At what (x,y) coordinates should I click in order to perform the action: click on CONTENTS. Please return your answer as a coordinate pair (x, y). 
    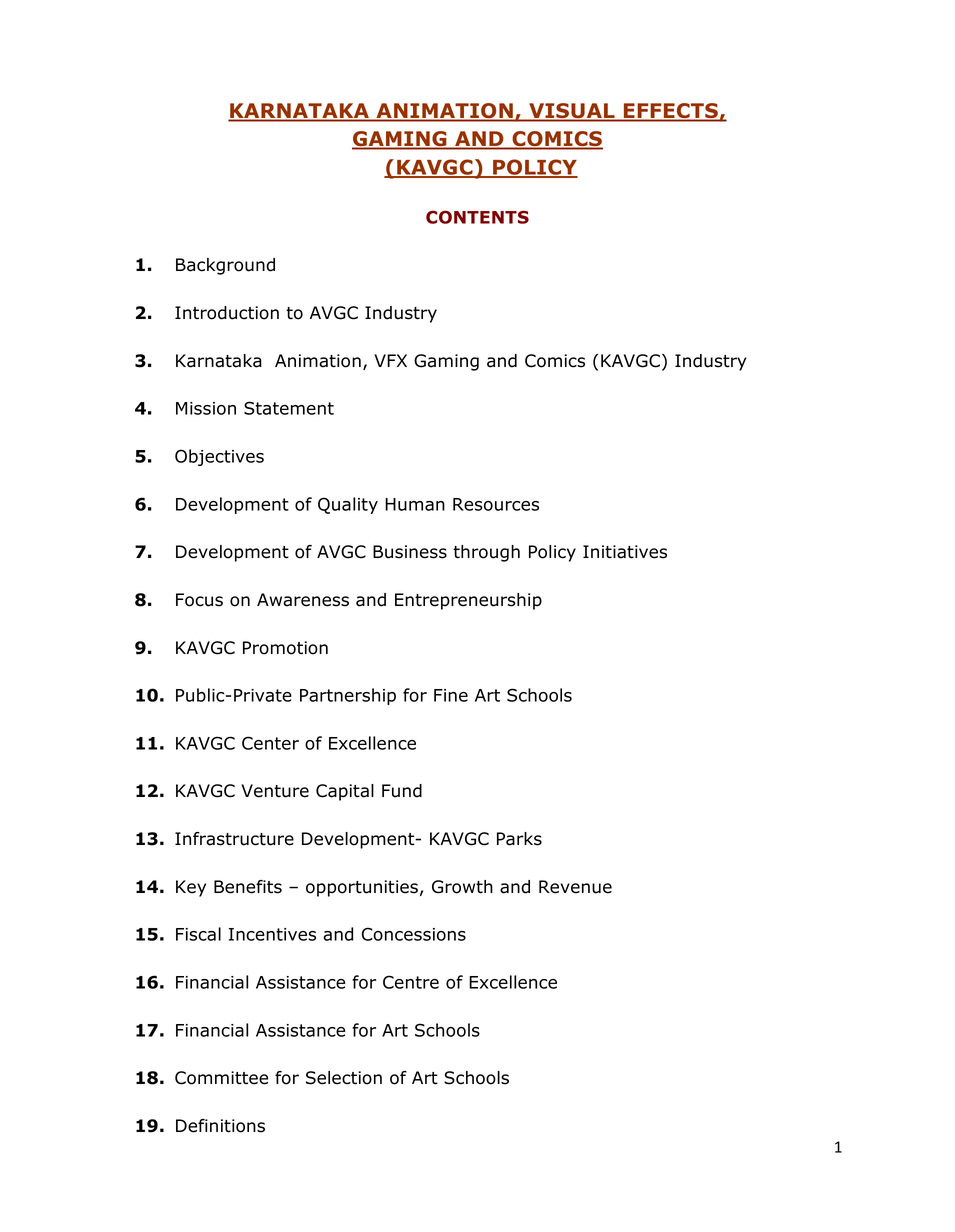
    Looking at the image, I should click on (477, 217).
